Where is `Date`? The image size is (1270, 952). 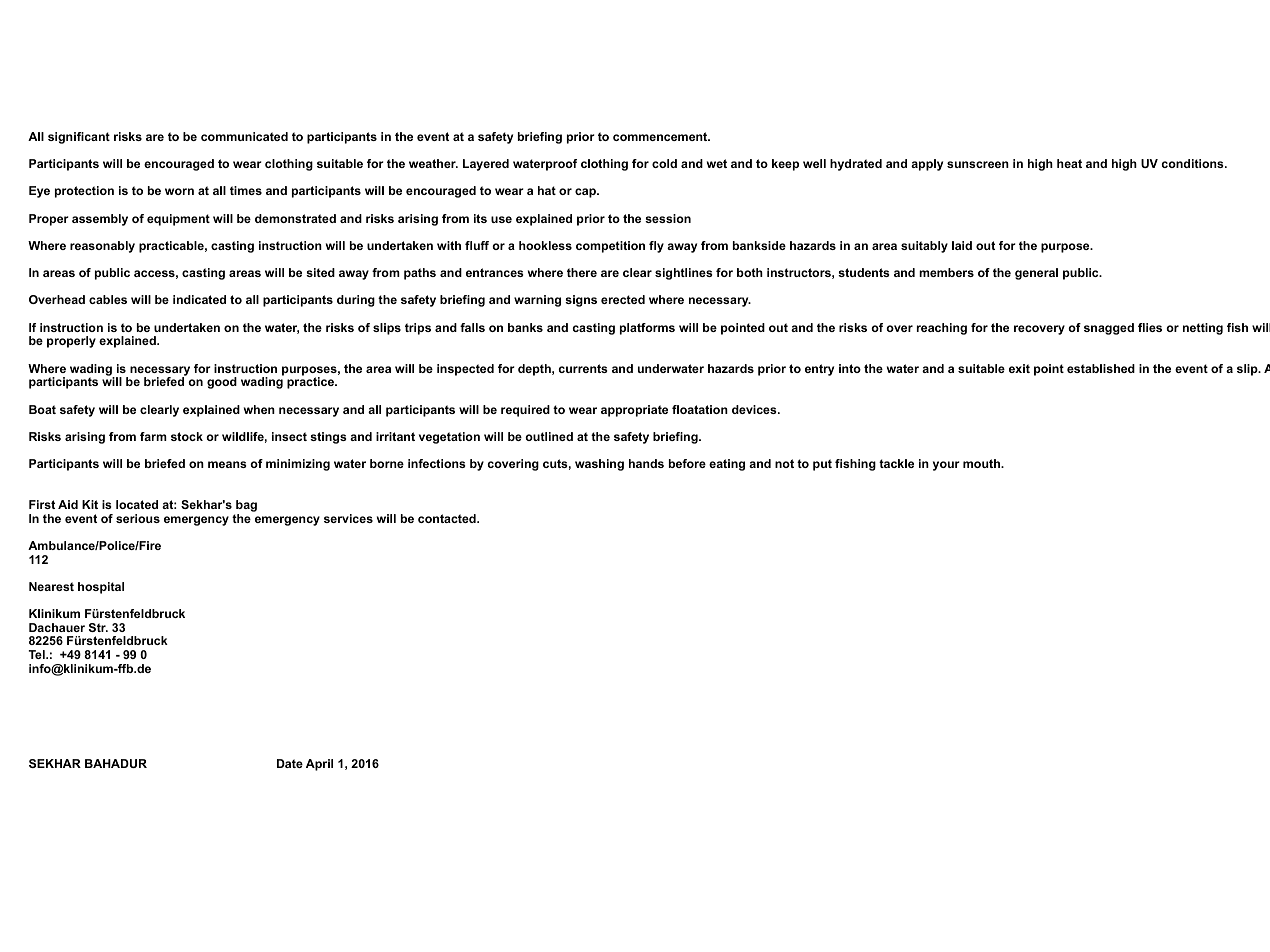
Date is located at coordinates (290, 763).
